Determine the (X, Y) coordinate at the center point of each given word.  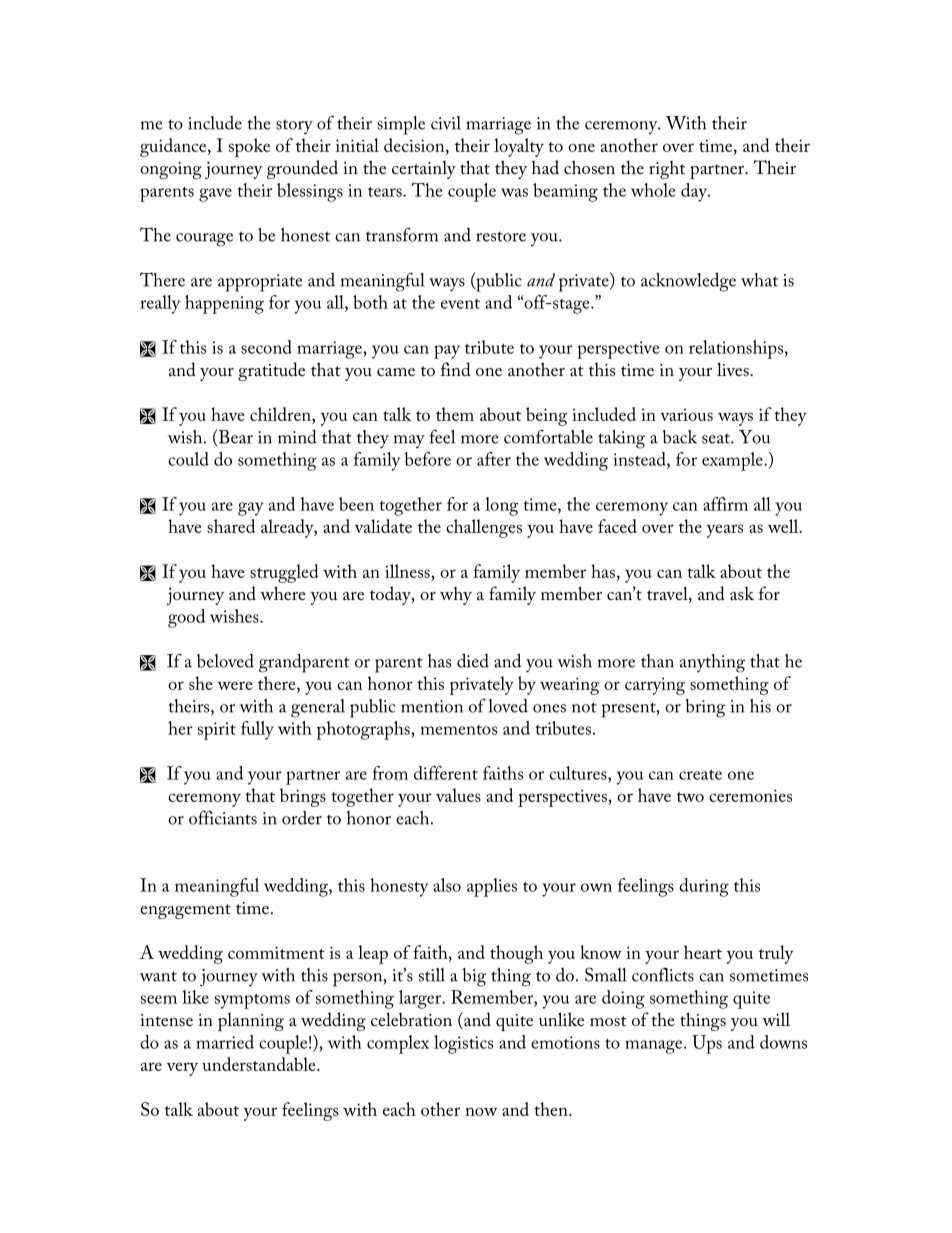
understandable (260, 1064)
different (446, 773)
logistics (463, 1044)
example (733, 461)
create (700, 775)
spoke (249, 147)
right (667, 169)
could (188, 459)
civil (446, 123)
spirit (217, 731)
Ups (707, 1044)
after (494, 459)
